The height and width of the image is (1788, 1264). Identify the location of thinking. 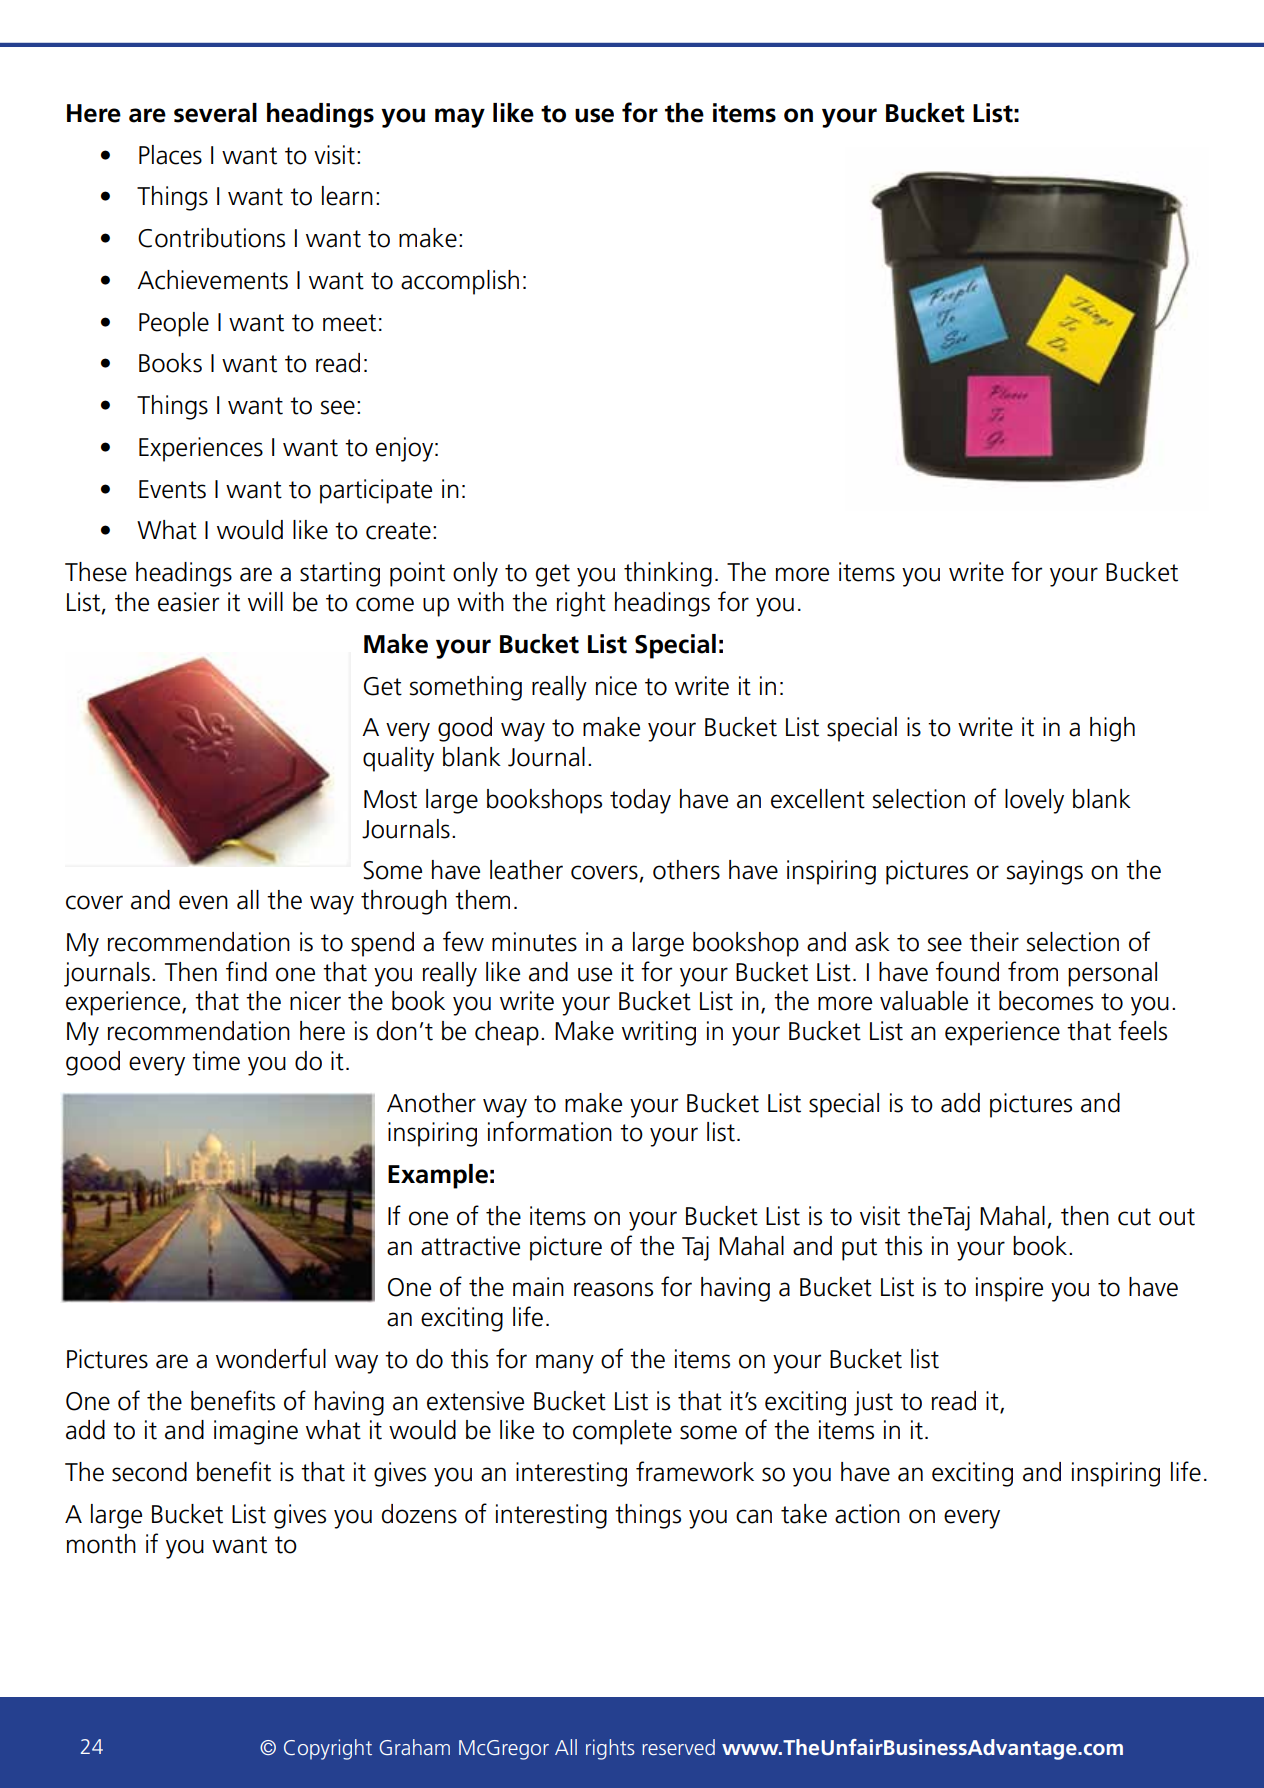
(668, 574).
